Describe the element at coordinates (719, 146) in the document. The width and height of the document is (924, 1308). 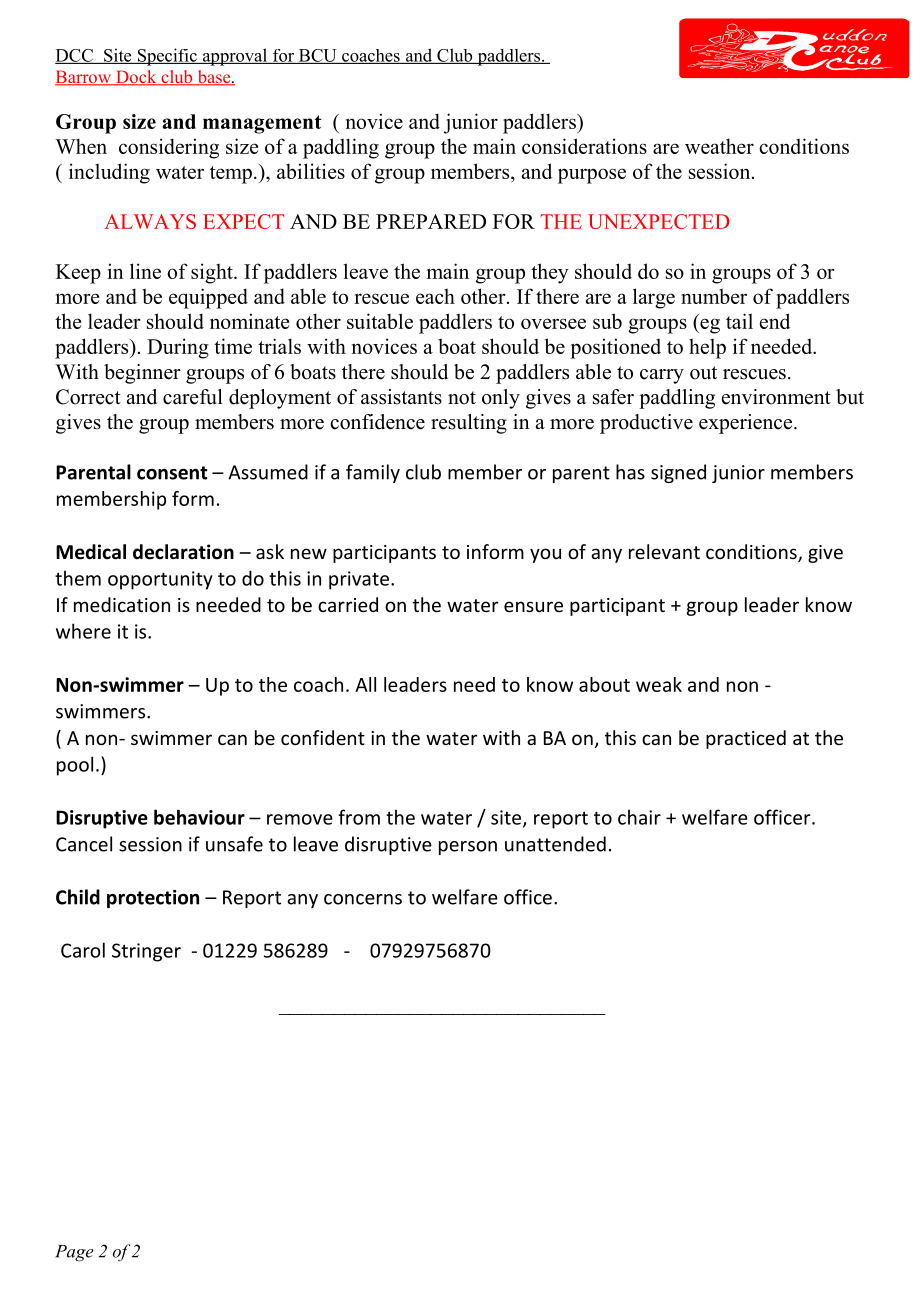
I see `weather` at that location.
